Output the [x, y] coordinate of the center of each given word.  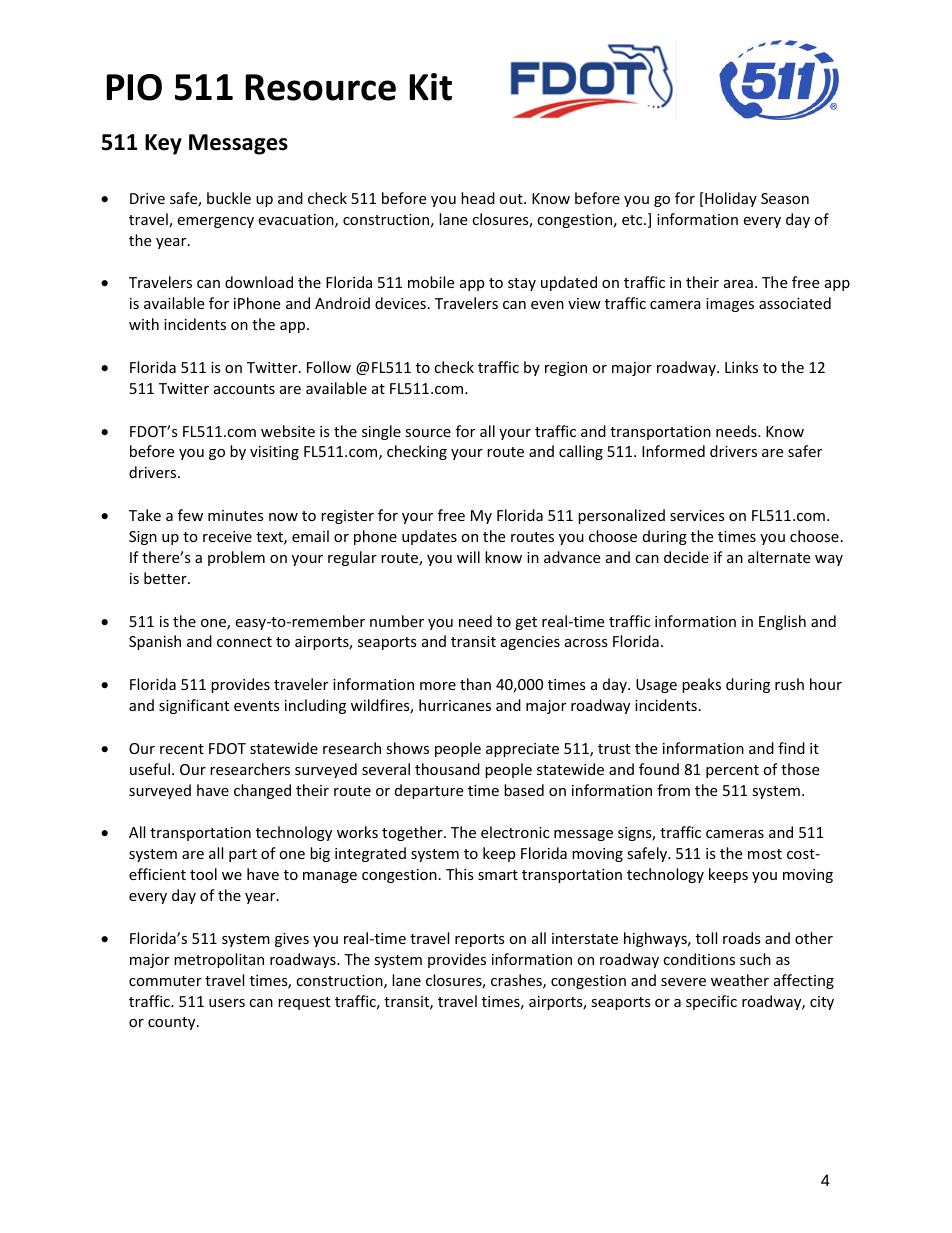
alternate [779, 557]
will [468, 557]
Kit [430, 87]
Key [163, 144]
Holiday [731, 199]
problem [236, 558]
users [227, 1003]
